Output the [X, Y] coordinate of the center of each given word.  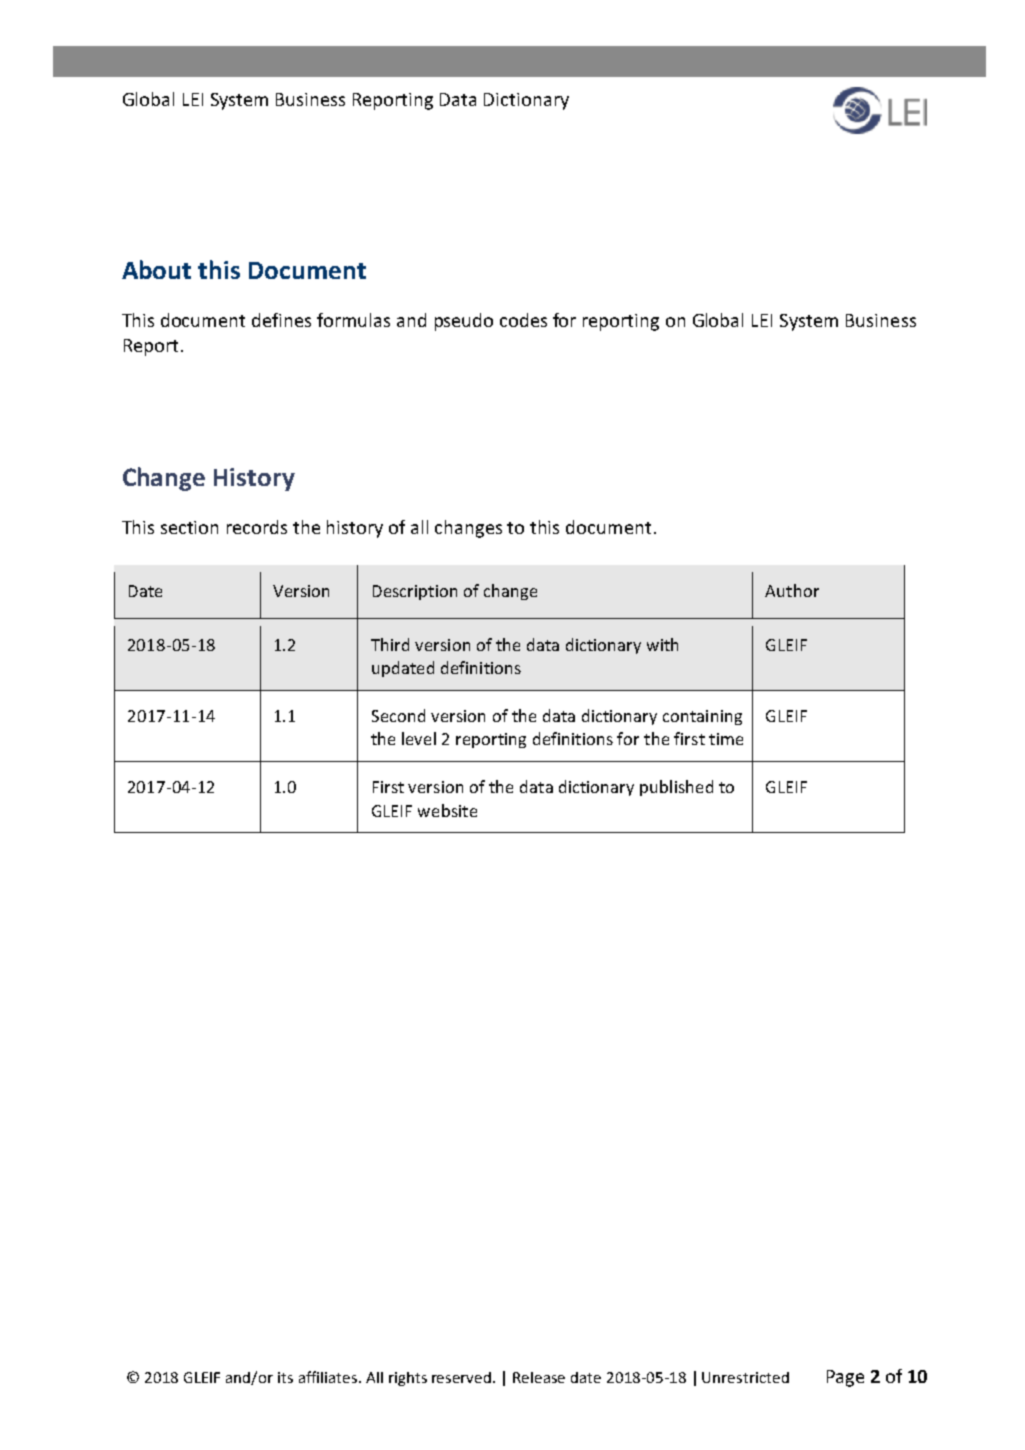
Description [415, 592]
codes [523, 320]
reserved [463, 1377]
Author [792, 590]
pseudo [464, 322]
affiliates [329, 1377]
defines [281, 320]
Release [539, 1377]
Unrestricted [745, 1377]
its [285, 1377]
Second [398, 715]
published [676, 788]
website [447, 810]
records [257, 527]
